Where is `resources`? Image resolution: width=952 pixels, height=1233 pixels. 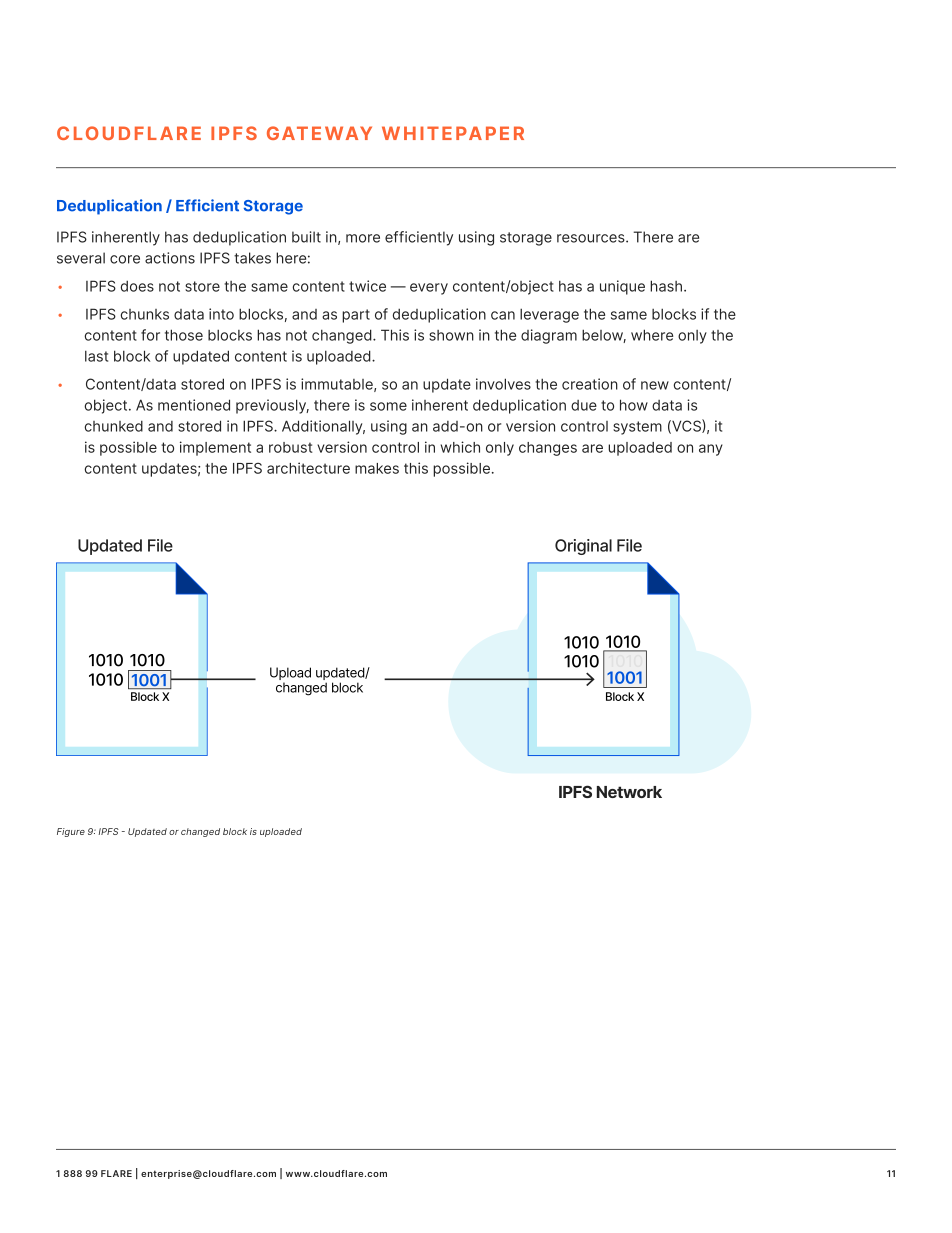
resources is located at coordinates (592, 238).
